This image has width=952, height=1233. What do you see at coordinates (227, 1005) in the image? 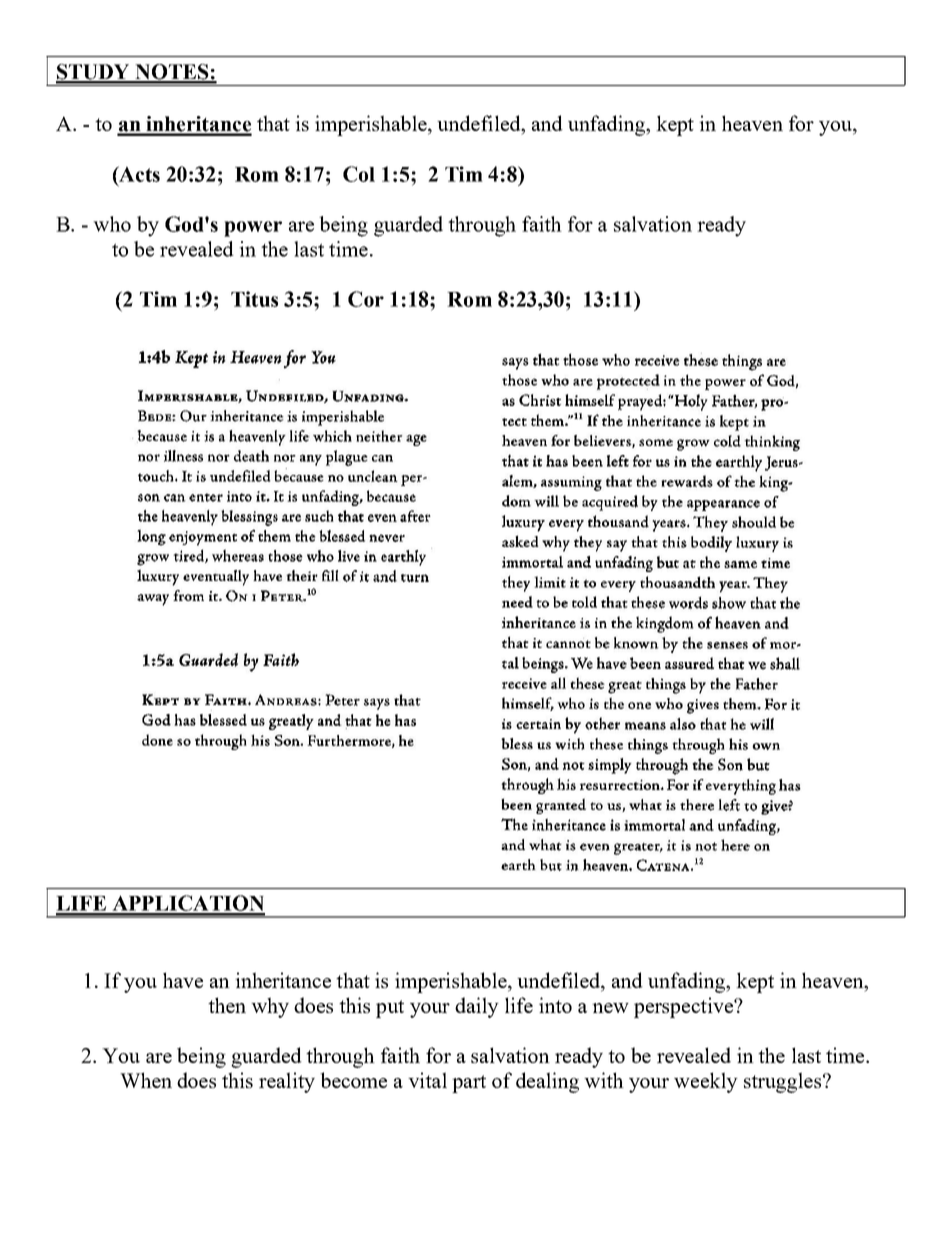
I see `then` at bounding box center [227, 1005].
